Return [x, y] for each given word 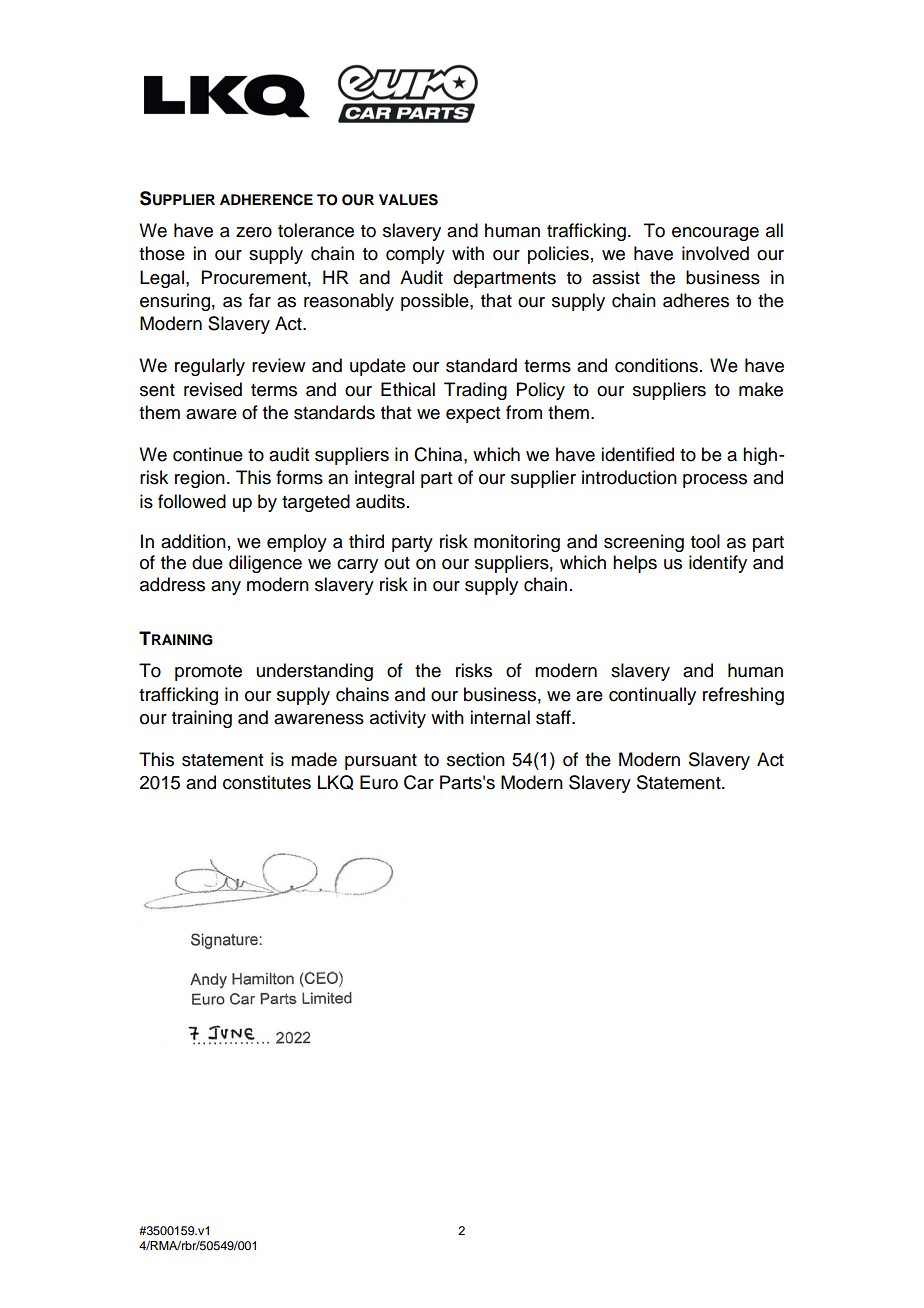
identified [637, 454]
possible [436, 302]
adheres [696, 300]
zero [254, 232]
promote [208, 673]
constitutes [267, 782]
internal [500, 717]
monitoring [517, 543]
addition [193, 541]
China [439, 454]
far [260, 300]
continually [652, 696]
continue [208, 454]
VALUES [408, 200]
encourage [715, 234]
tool [705, 541]
